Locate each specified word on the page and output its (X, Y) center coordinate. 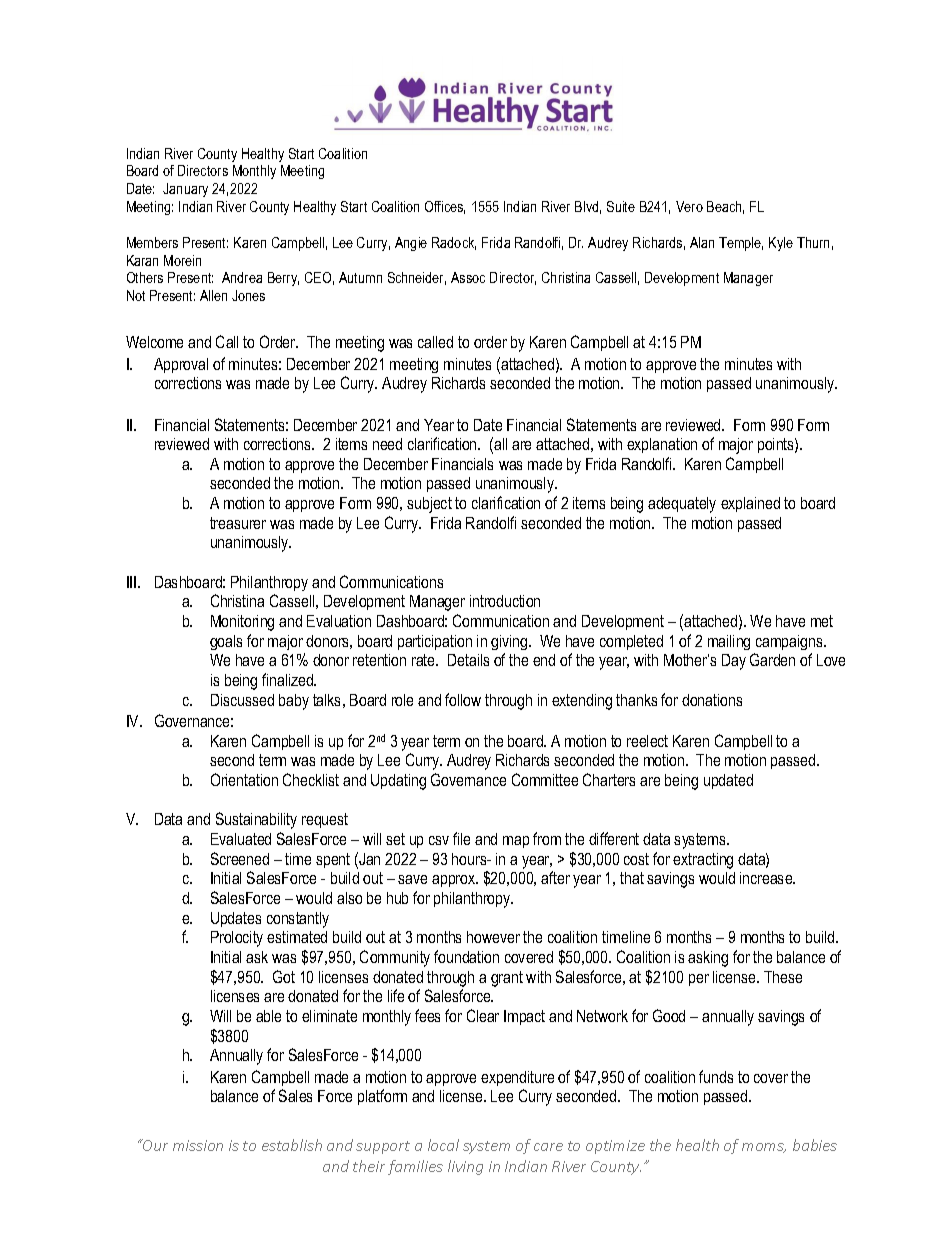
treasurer (238, 523)
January (185, 190)
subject (429, 505)
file (461, 838)
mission (198, 1145)
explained (750, 504)
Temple (741, 244)
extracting (703, 861)
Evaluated (241, 839)
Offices (445, 207)
